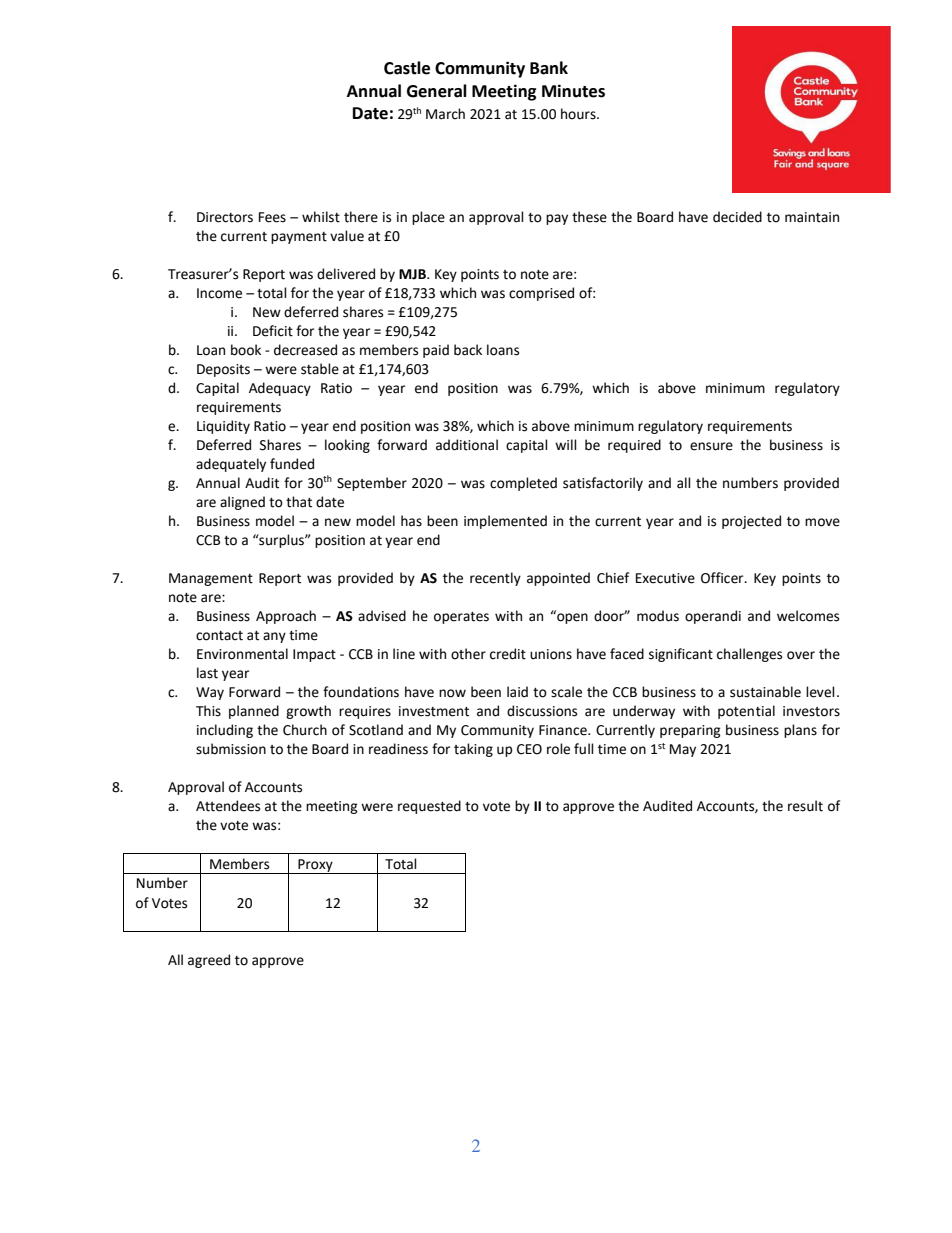 Image resolution: width=952 pixels, height=1233 pixels. What do you see at coordinates (711, 446) in the image?
I see `ensure` at bounding box center [711, 446].
